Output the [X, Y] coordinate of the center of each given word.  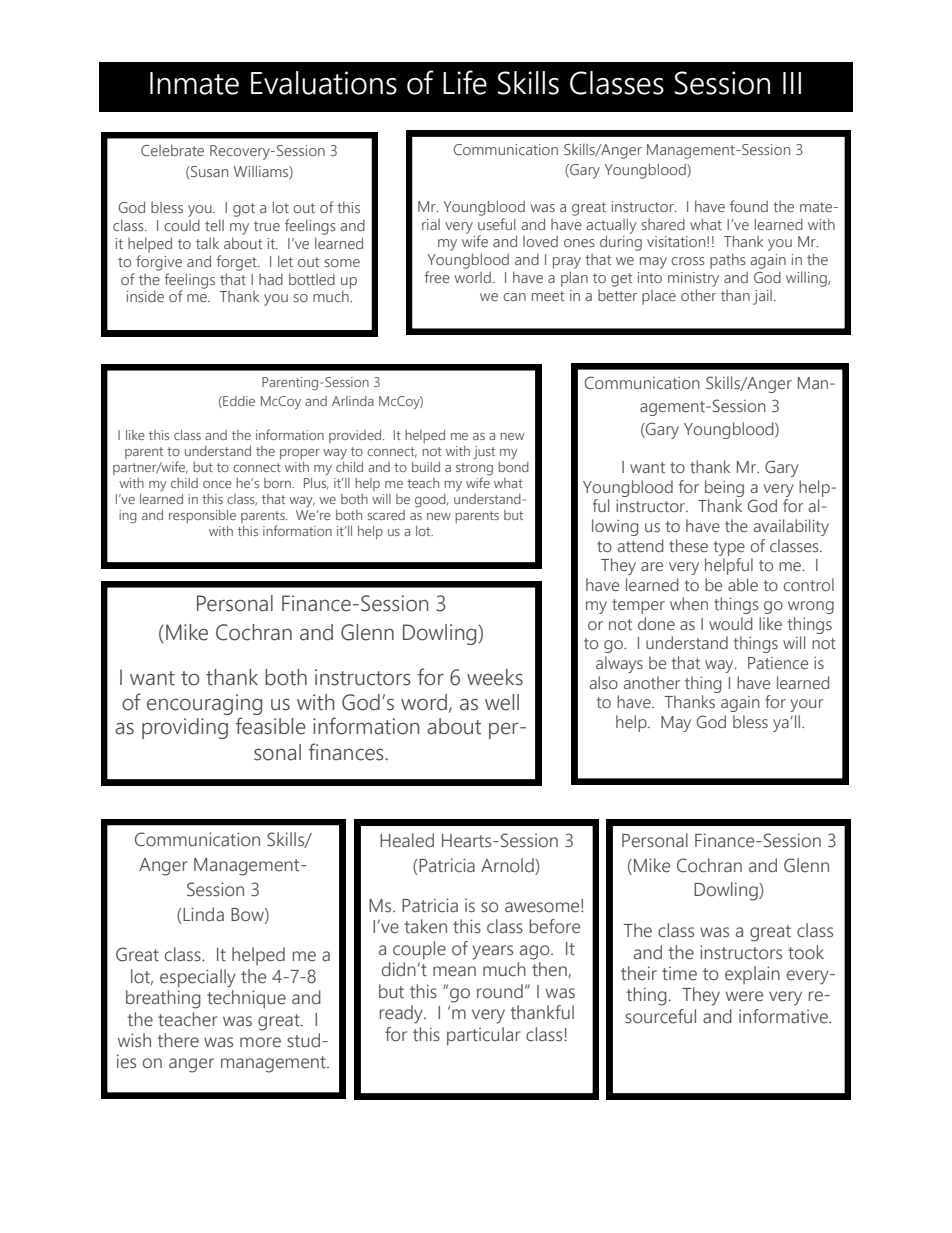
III [792, 83]
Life [465, 82]
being [724, 488]
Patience [778, 663]
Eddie [238, 402]
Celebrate [172, 150]
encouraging [204, 704]
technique [246, 999]
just [484, 452]
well [502, 702]
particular [484, 1036]
